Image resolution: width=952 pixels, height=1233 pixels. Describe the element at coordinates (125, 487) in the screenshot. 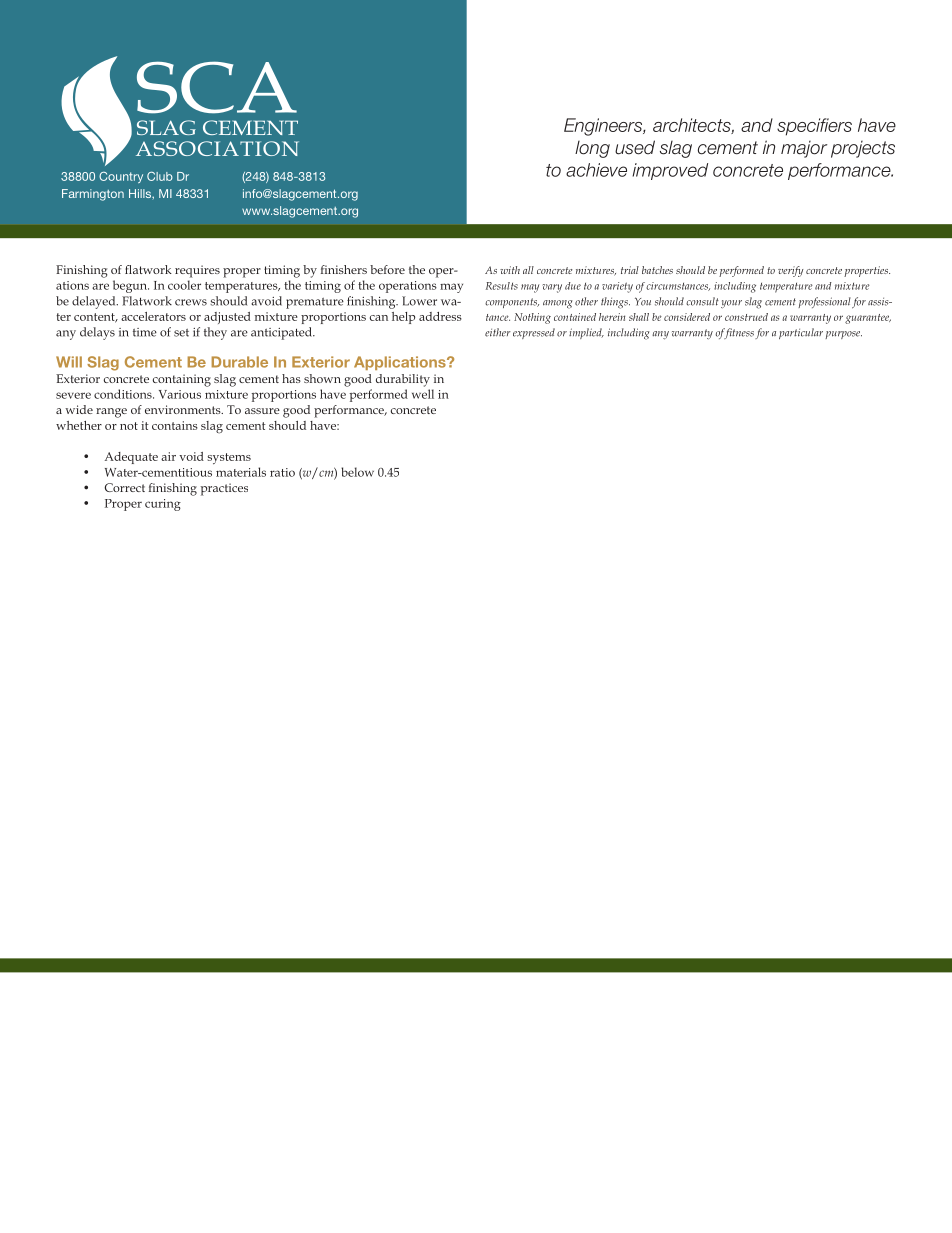

I see `Correct` at that location.
